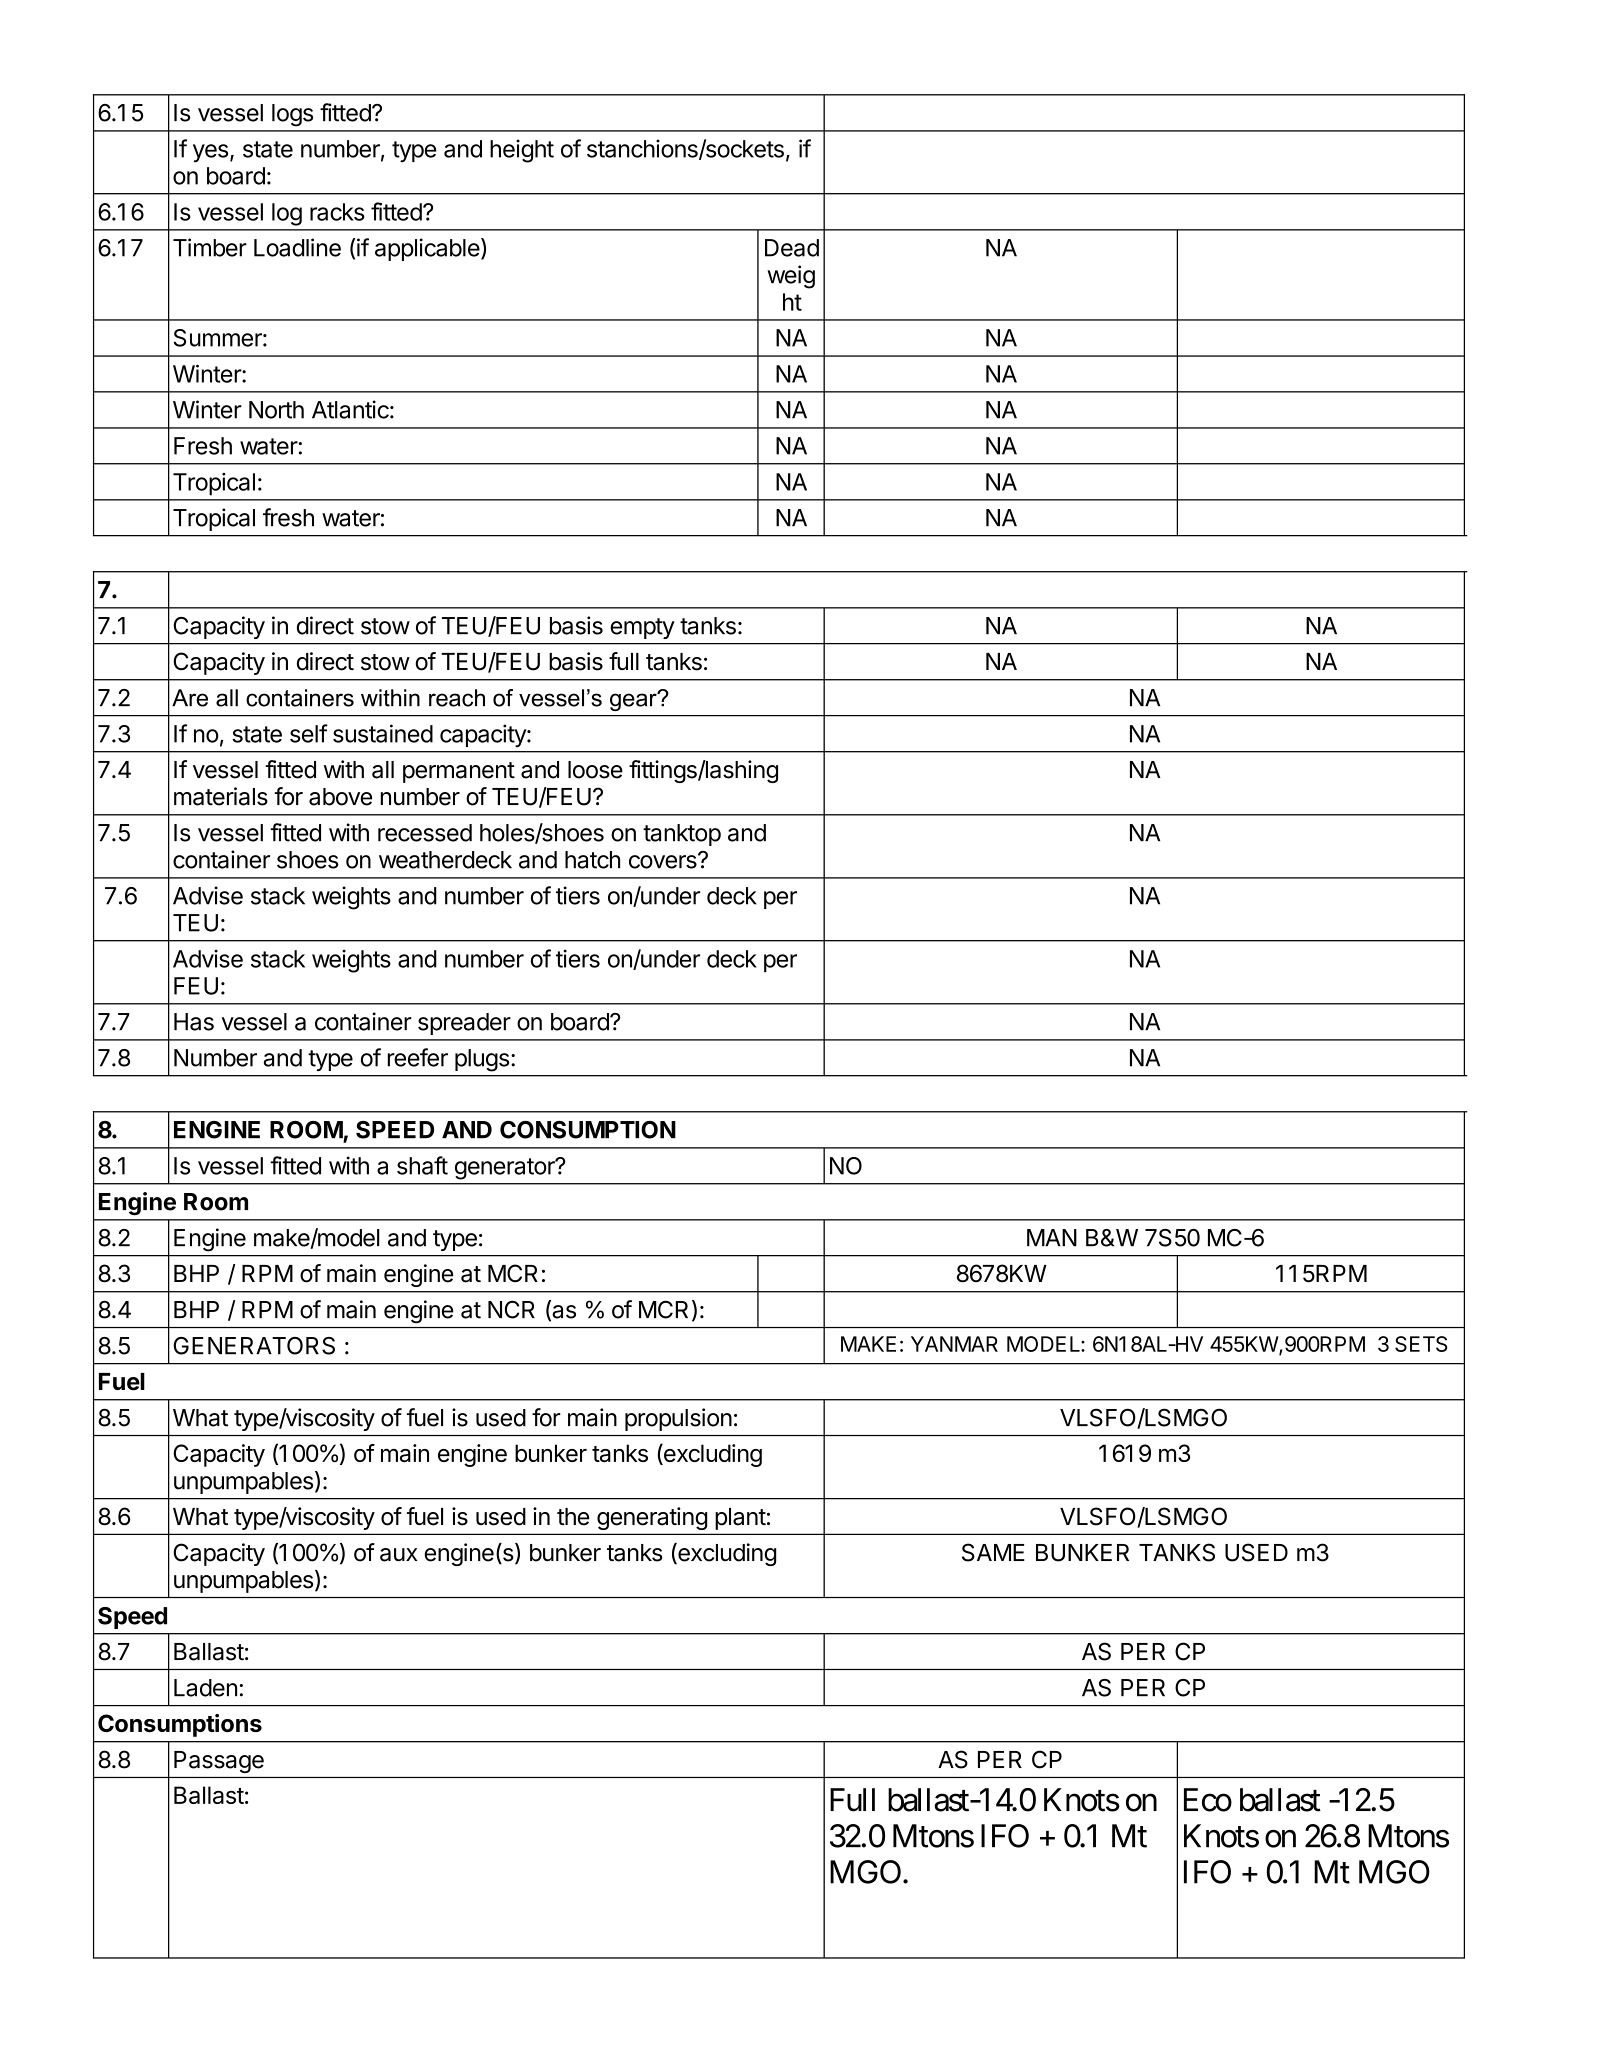 The image size is (1601, 2072). Describe the element at coordinates (792, 248) in the screenshot. I see `Dead` at that location.
